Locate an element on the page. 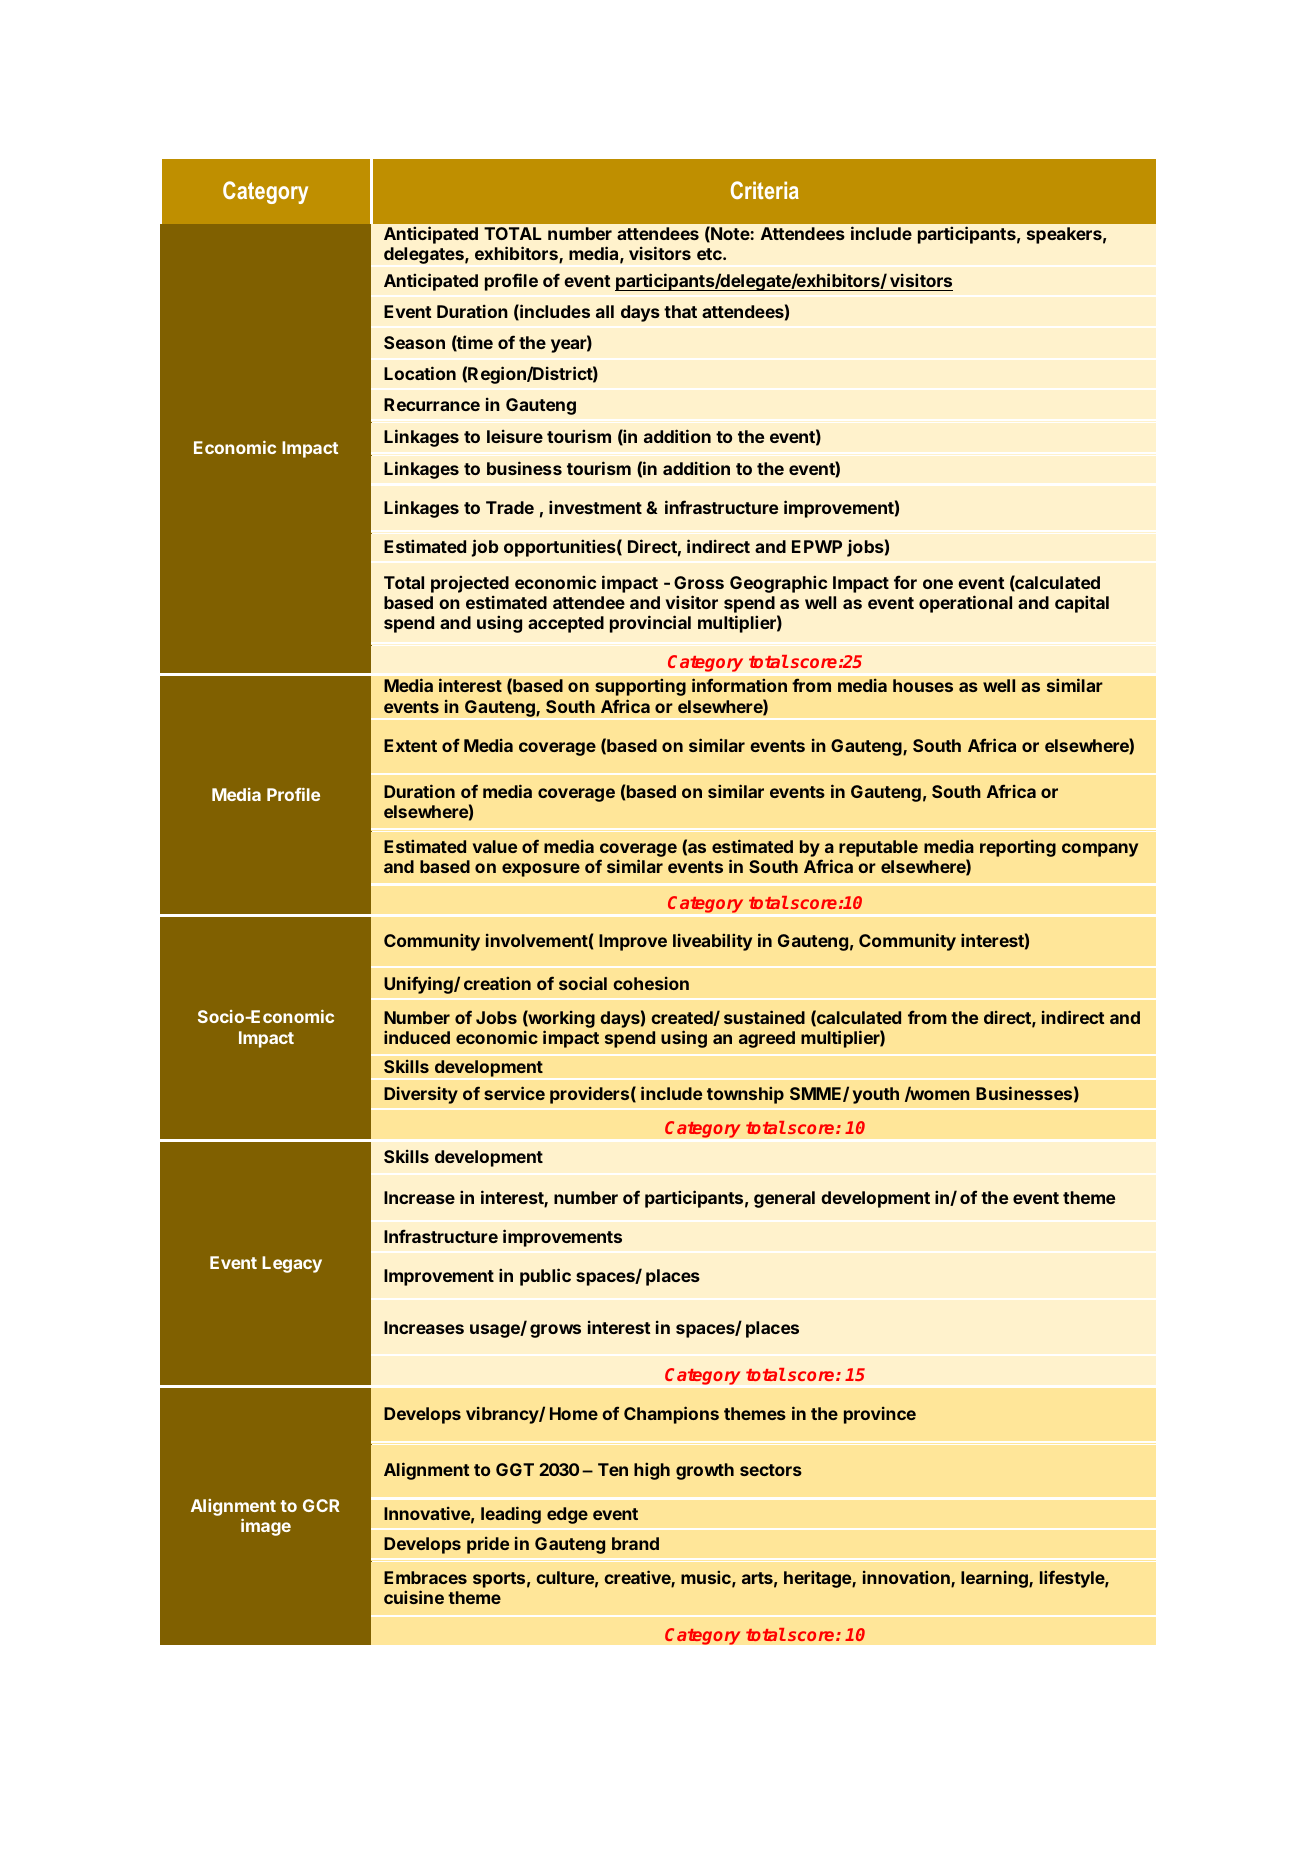 The width and height of the document is (1310, 1853). Unifying is located at coordinates (419, 985).
